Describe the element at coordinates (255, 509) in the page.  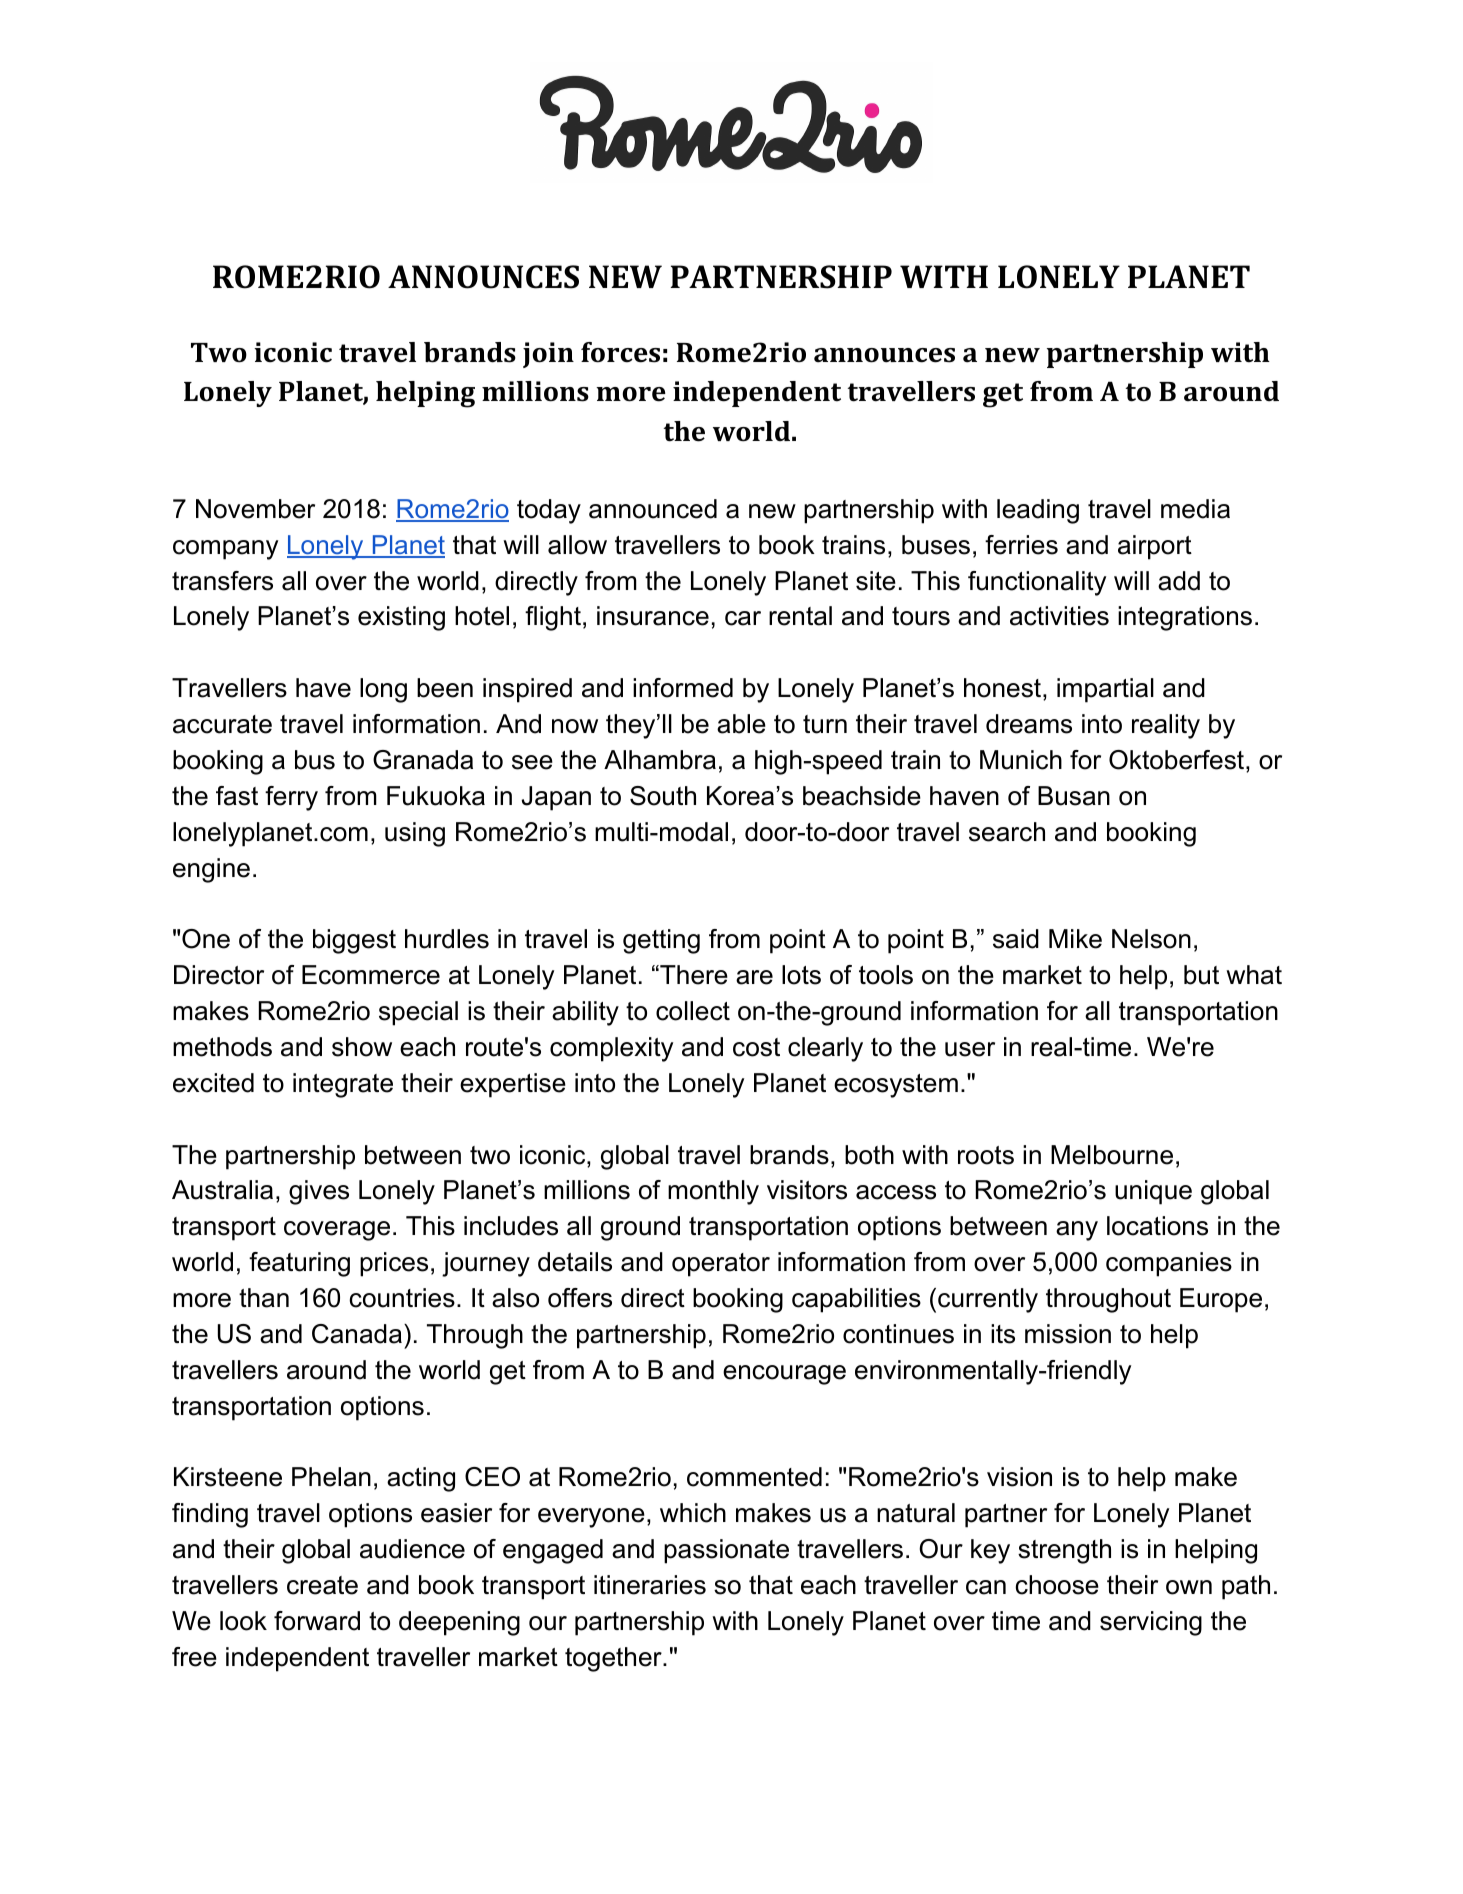
I see `November` at that location.
